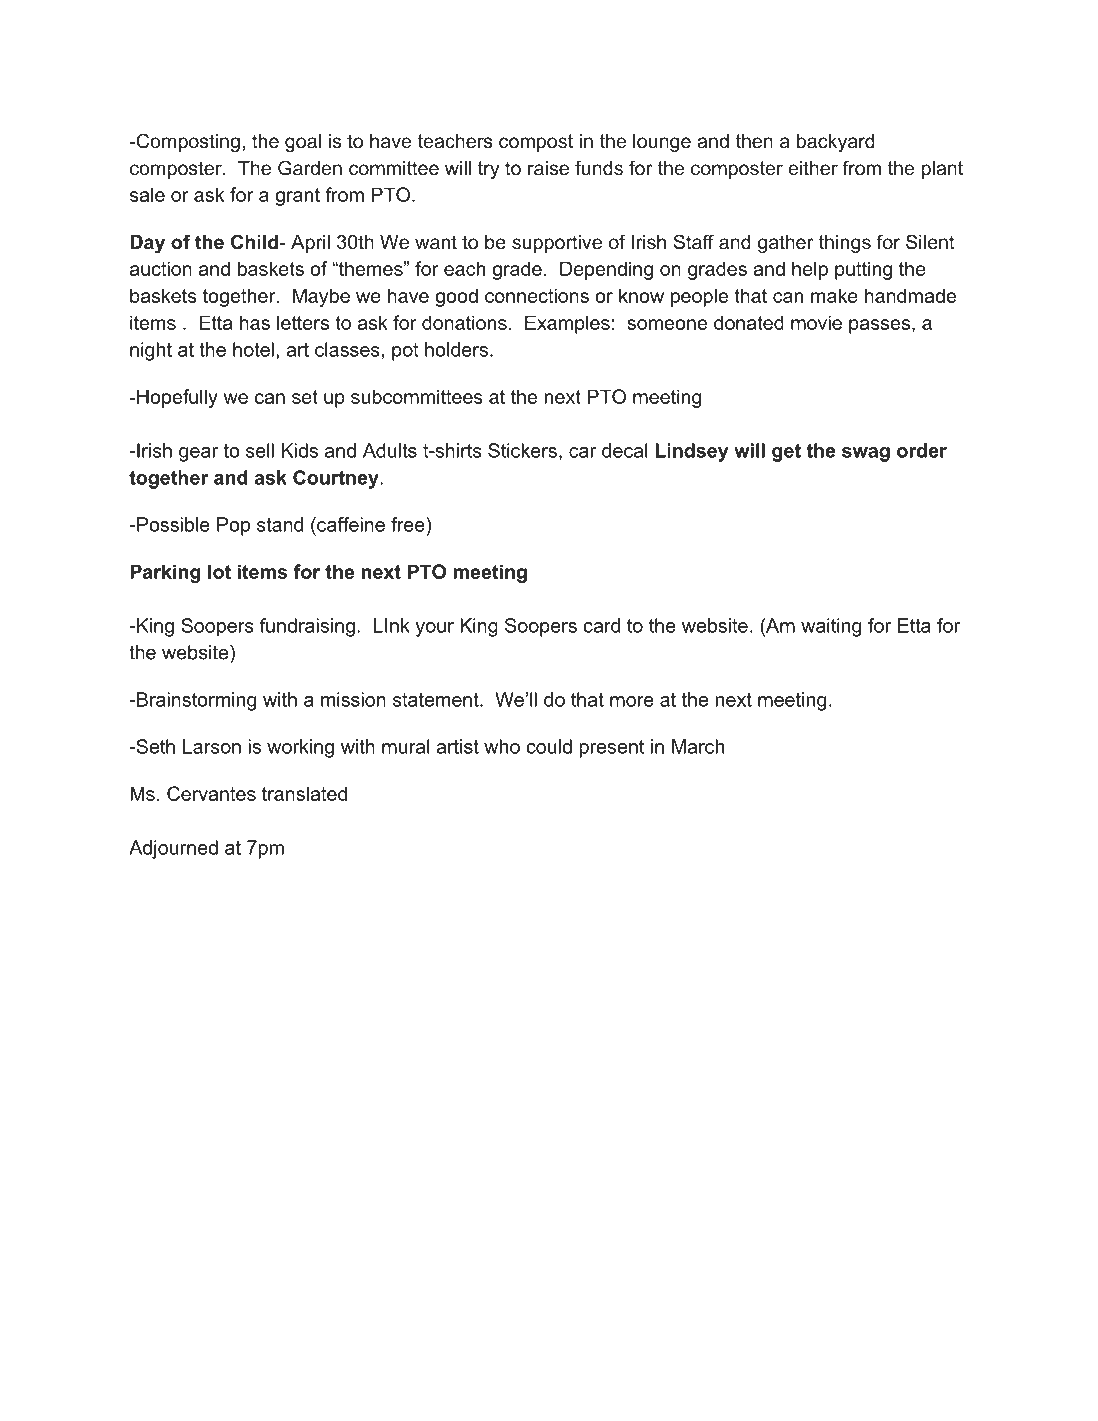 The image size is (1098, 1421). I want to click on card, so click(601, 625).
